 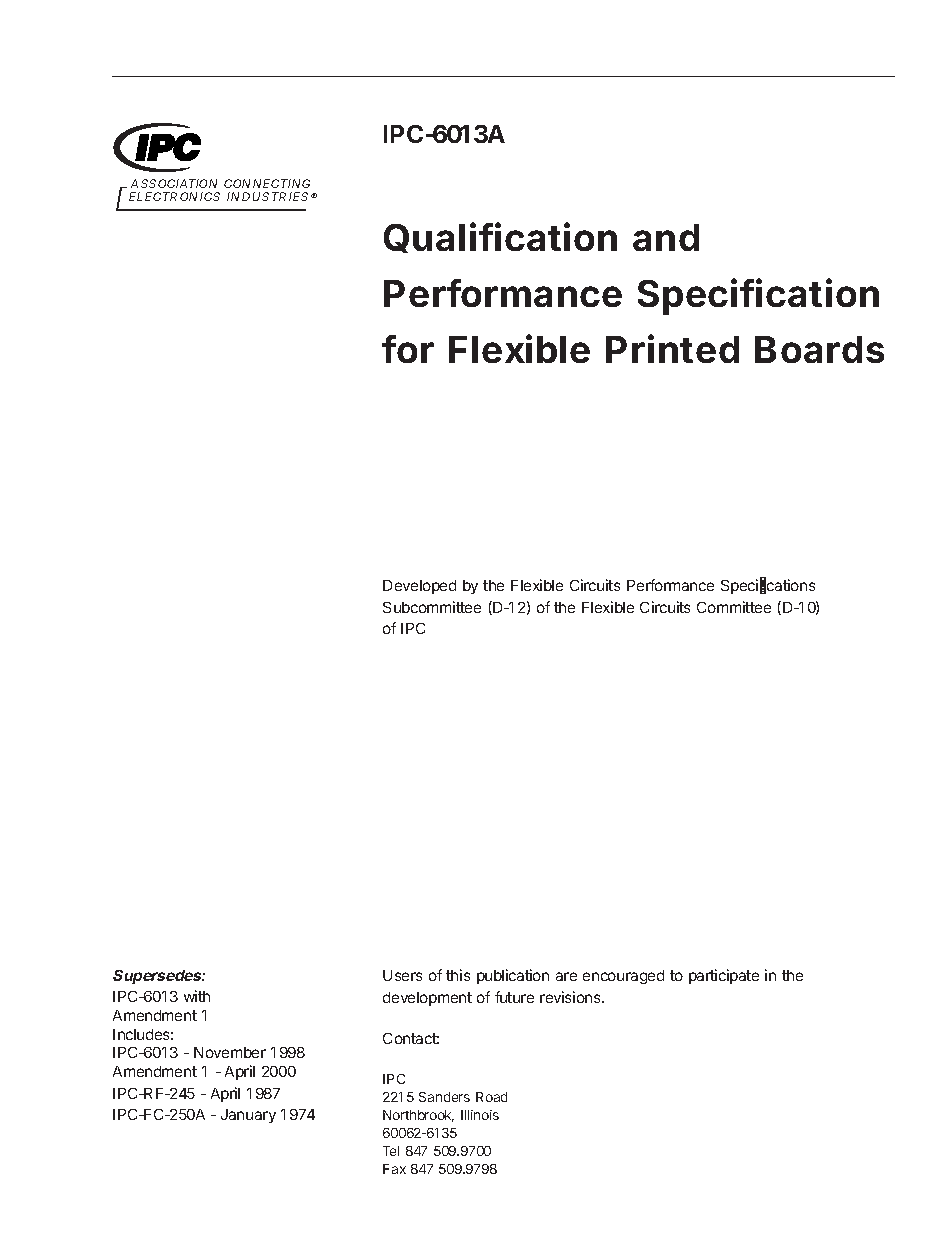 What do you see at coordinates (248, 1116) in the document?
I see `January` at bounding box center [248, 1116].
